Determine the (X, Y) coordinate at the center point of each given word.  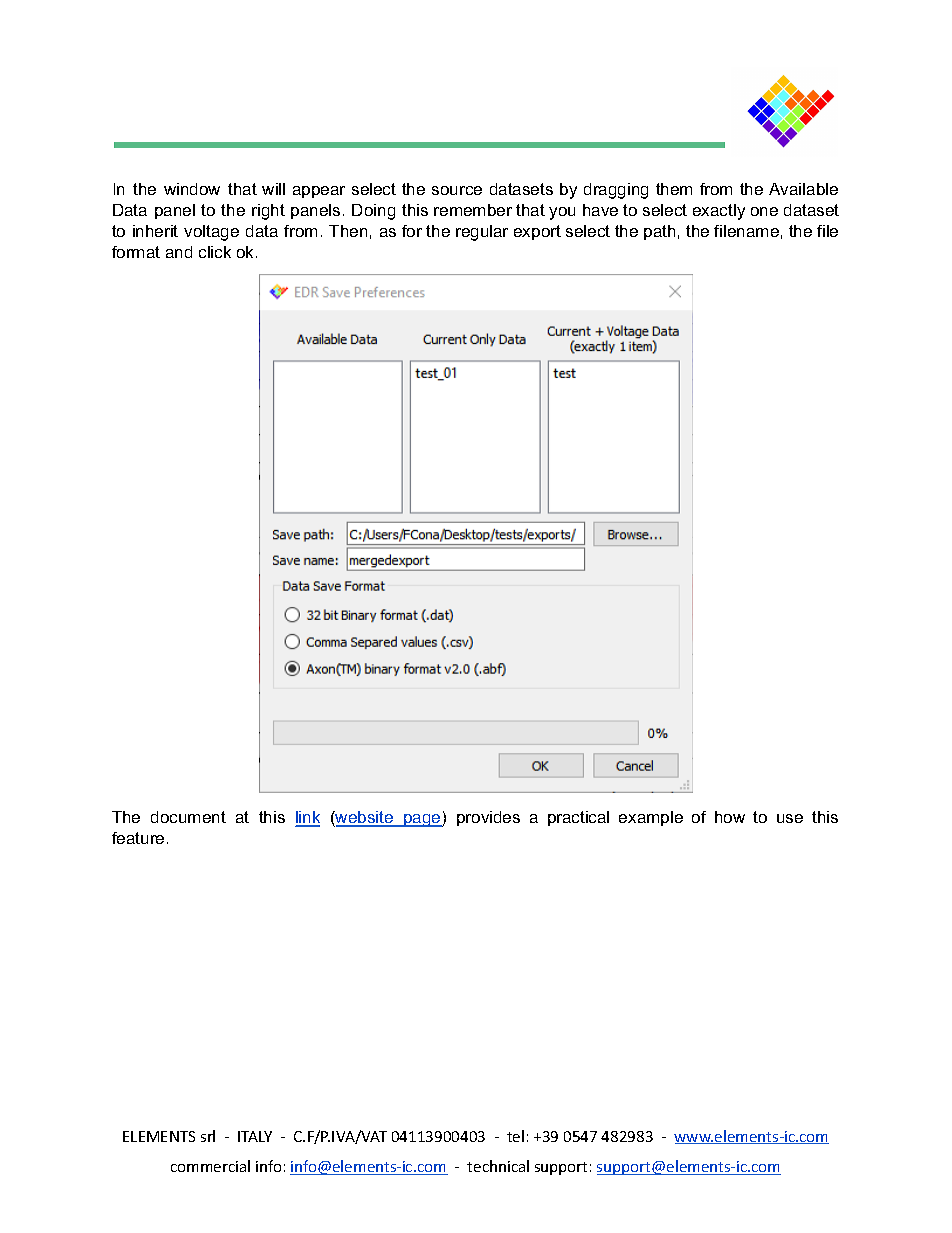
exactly (719, 212)
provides (488, 818)
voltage (211, 233)
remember (473, 210)
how (730, 817)
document (188, 817)
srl (208, 1136)
